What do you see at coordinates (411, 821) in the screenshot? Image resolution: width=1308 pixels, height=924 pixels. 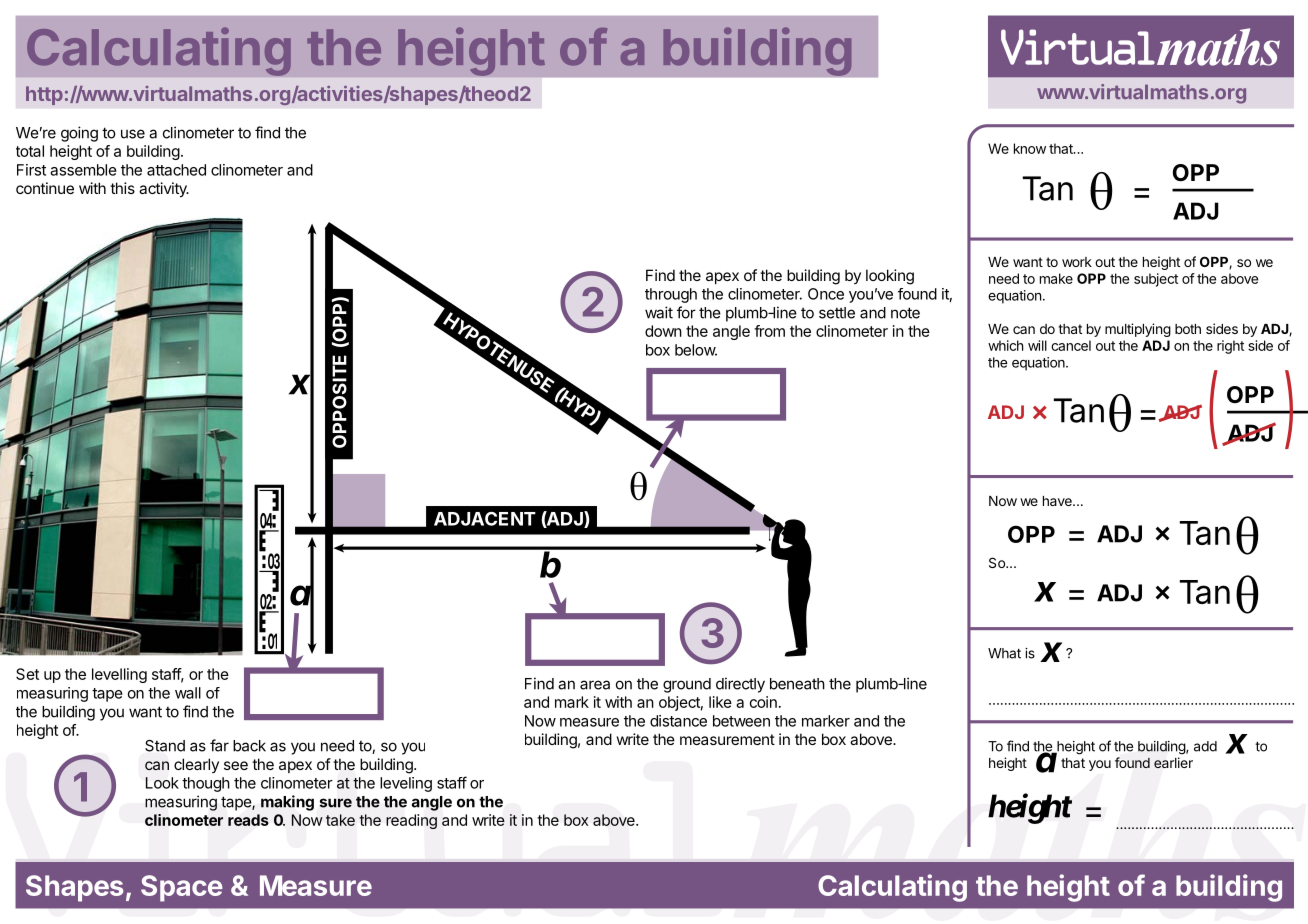 I see `reading` at bounding box center [411, 821].
